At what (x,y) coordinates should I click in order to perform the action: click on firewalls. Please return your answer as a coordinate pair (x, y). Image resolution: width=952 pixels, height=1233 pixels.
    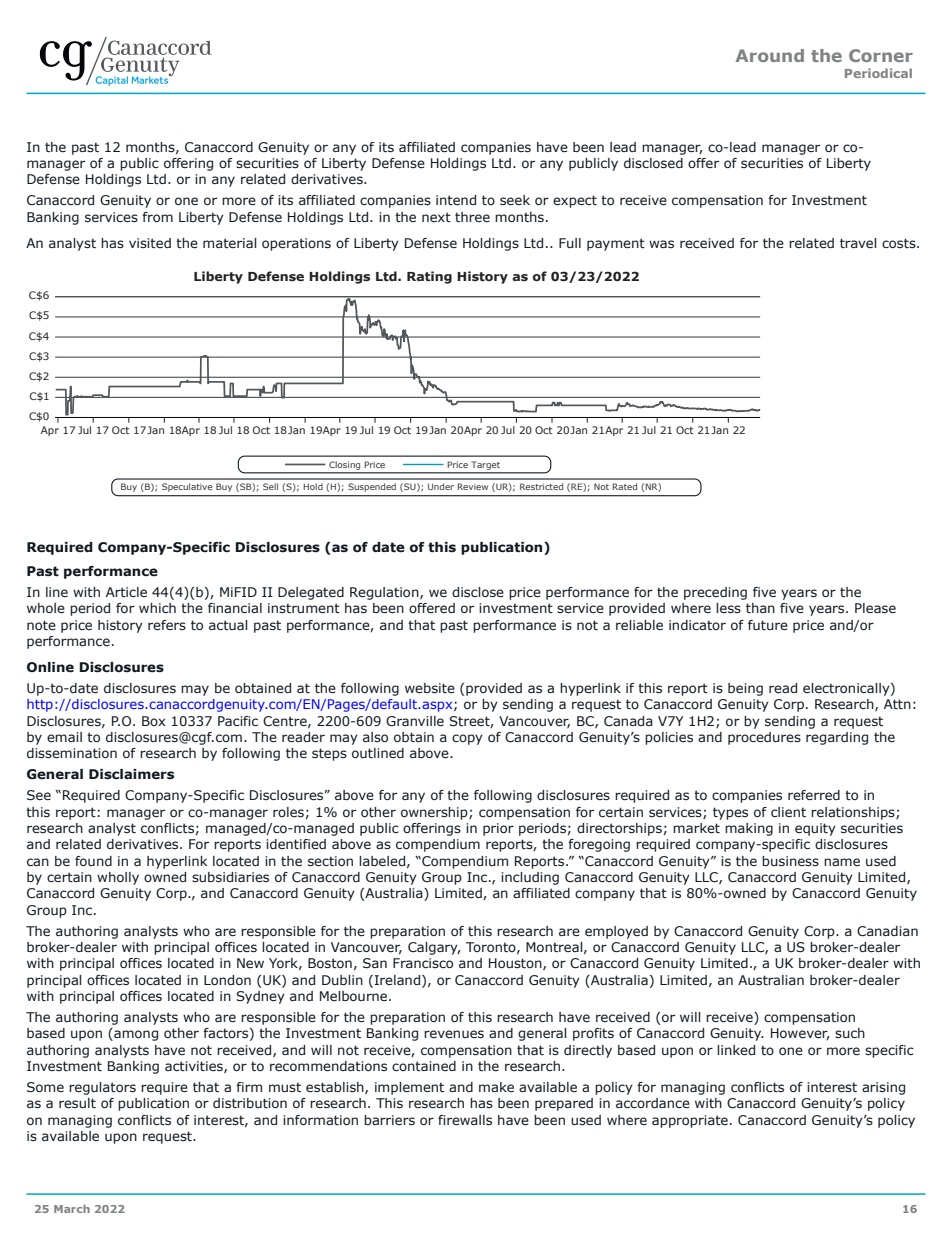
    Looking at the image, I should click on (465, 1120).
